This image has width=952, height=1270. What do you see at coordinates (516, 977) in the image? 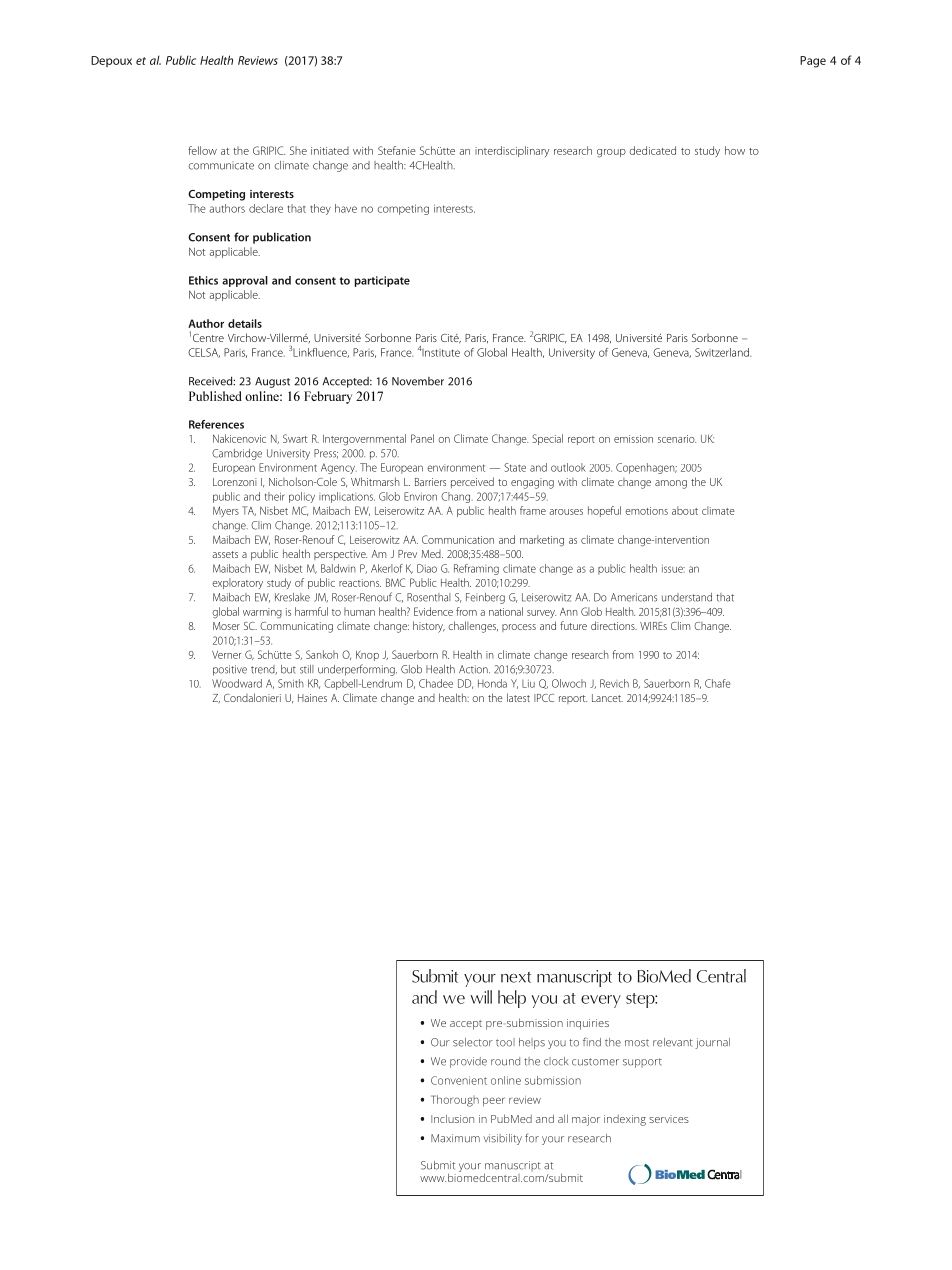
I see `next` at bounding box center [516, 977].
